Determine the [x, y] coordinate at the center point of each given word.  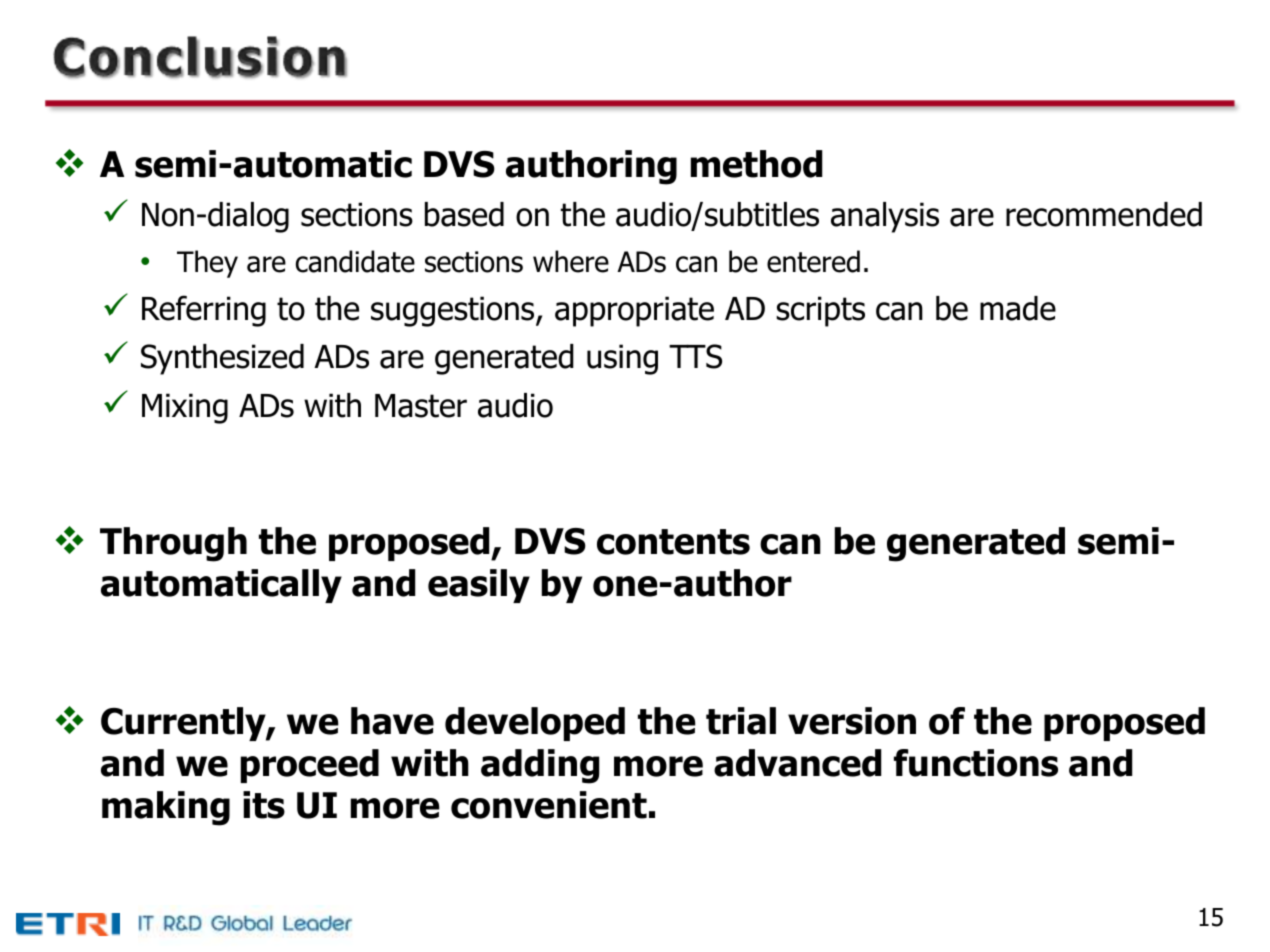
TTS [695, 356]
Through [173, 544]
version [852, 721]
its [264, 805]
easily [479, 586]
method [757, 164]
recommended [1104, 214]
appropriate [634, 311]
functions [976, 763]
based [464, 214]
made [1018, 308]
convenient [549, 805]
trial [741, 721]
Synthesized [222, 359]
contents [673, 542]
